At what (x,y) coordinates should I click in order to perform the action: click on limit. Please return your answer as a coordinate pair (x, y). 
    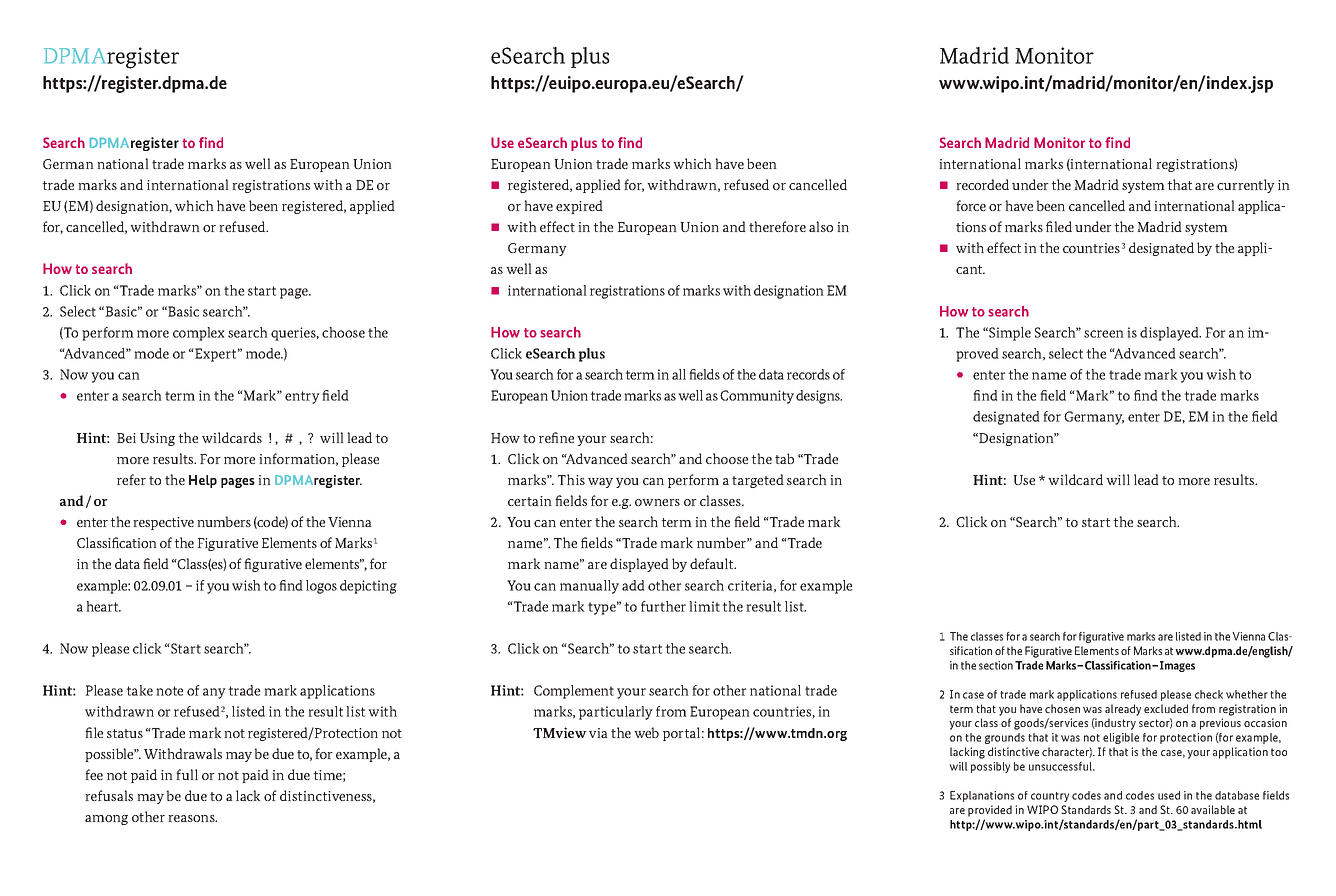
    Looking at the image, I should click on (704, 606).
